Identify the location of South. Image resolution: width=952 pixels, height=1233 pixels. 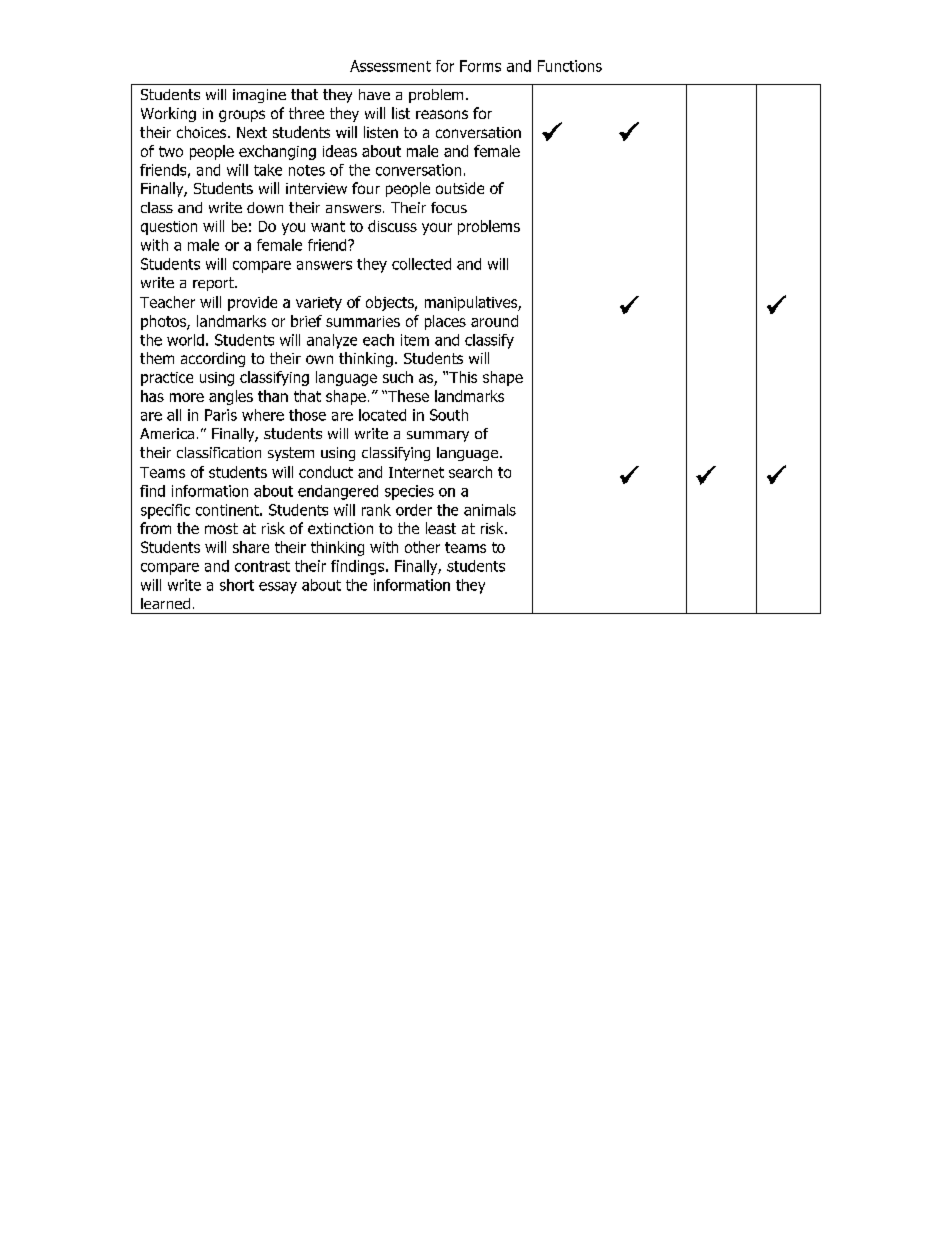
(449, 415).
